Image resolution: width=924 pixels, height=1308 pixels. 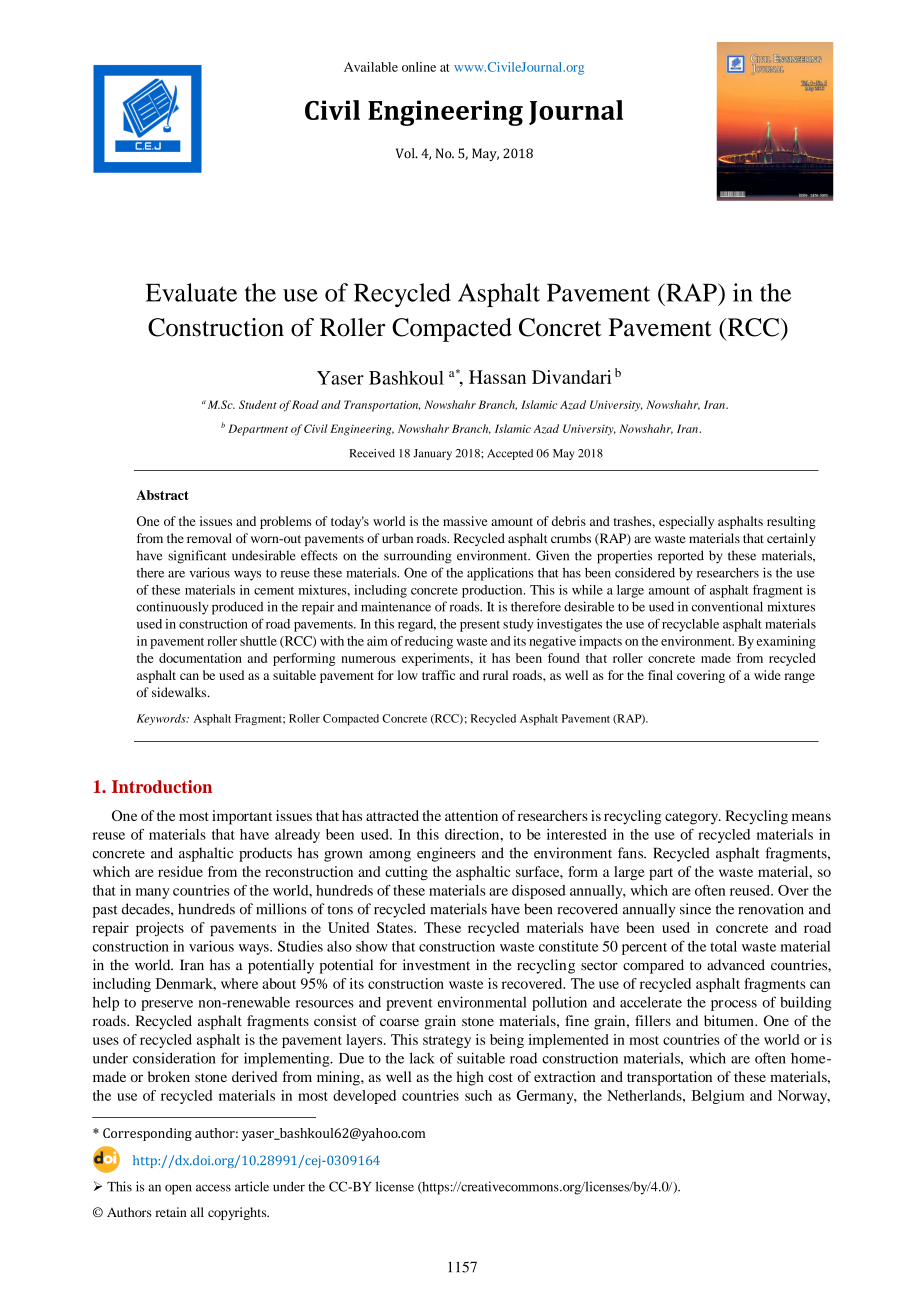 I want to click on category, so click(x=693, y=818).
